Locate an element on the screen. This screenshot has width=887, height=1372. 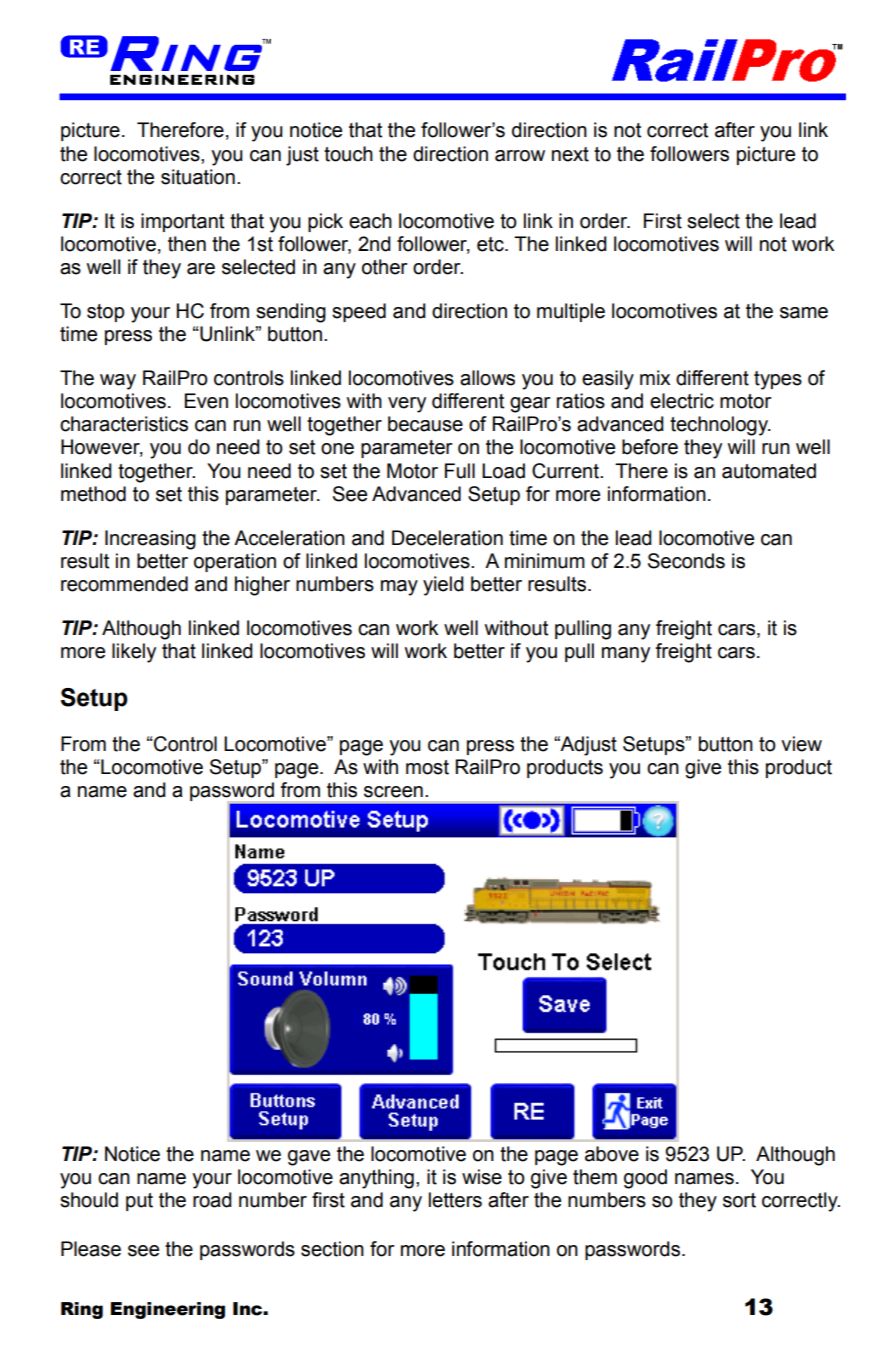
likely is located at coordinates (134, 653).
